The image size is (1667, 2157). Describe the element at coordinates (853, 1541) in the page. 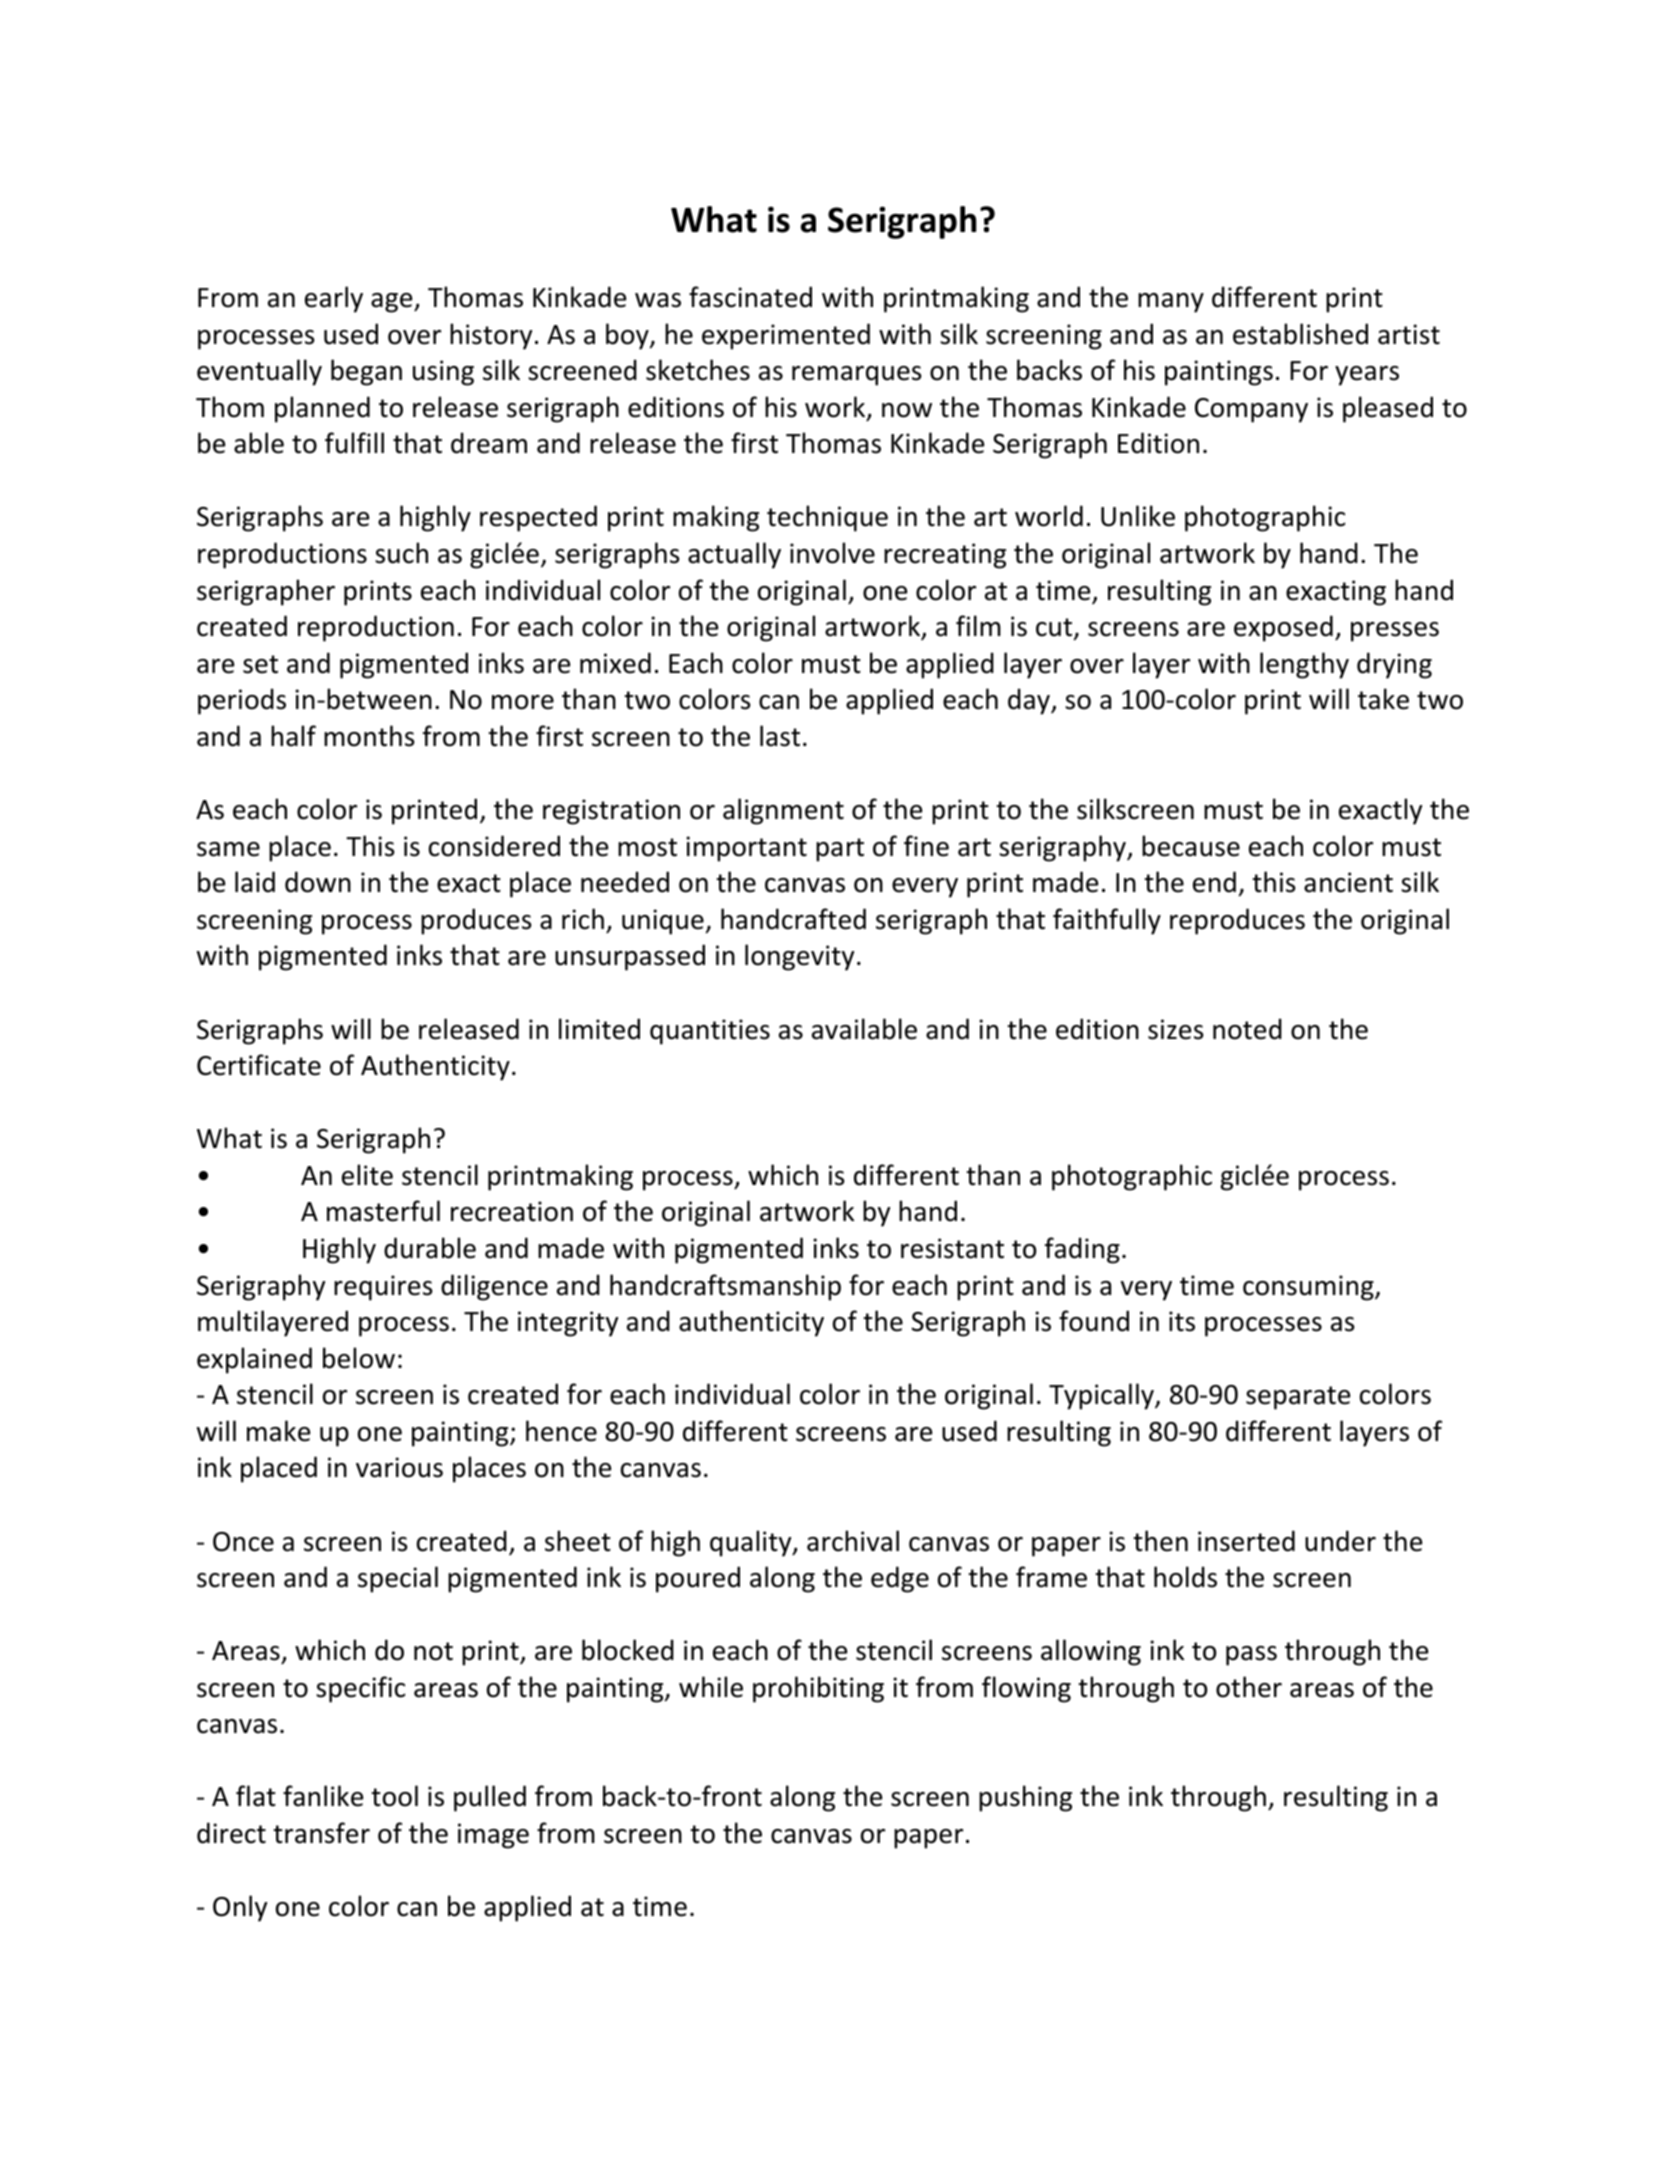

I see `archival` at that location.
